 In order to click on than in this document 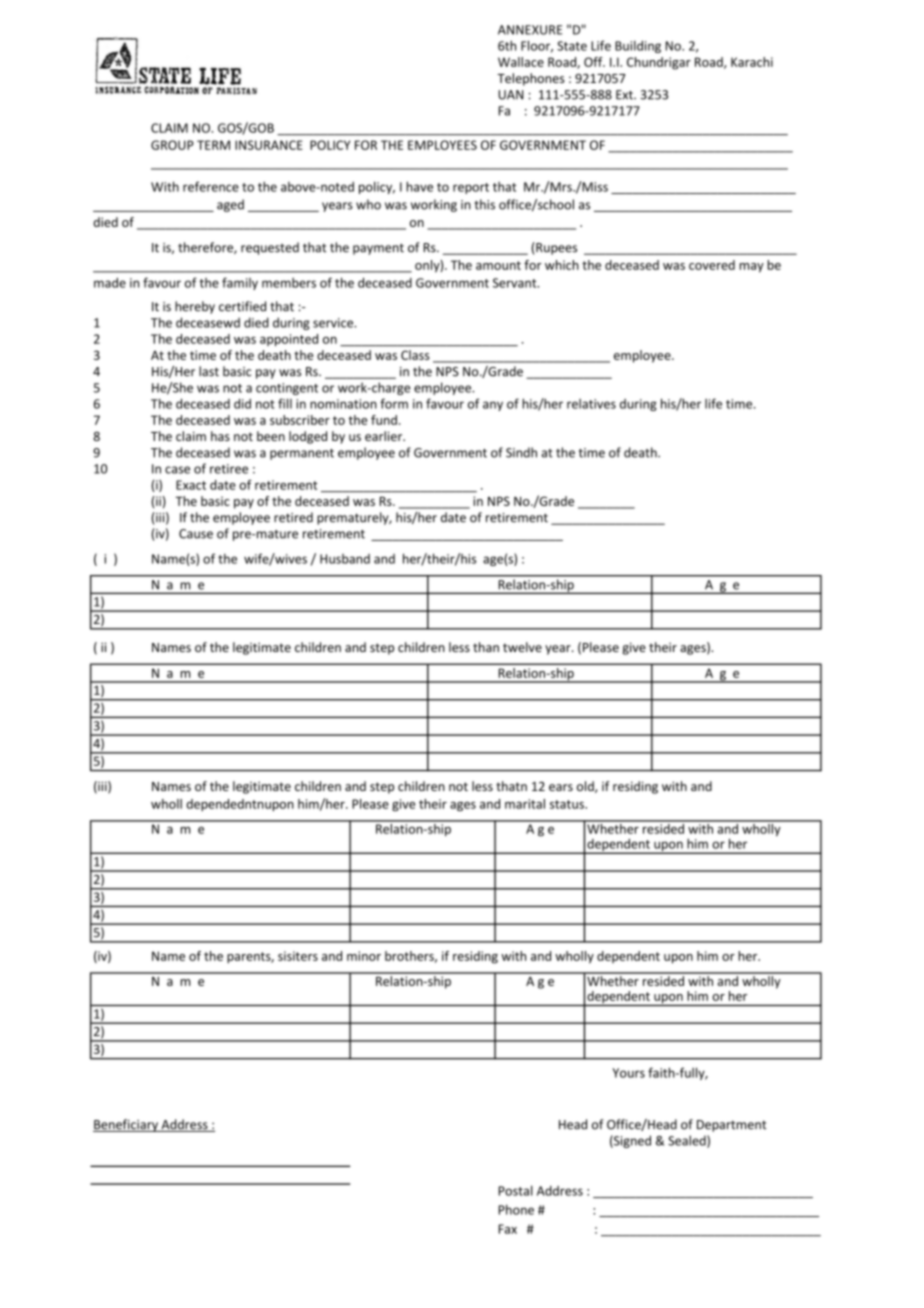, I will do `click(486, 647)`.
